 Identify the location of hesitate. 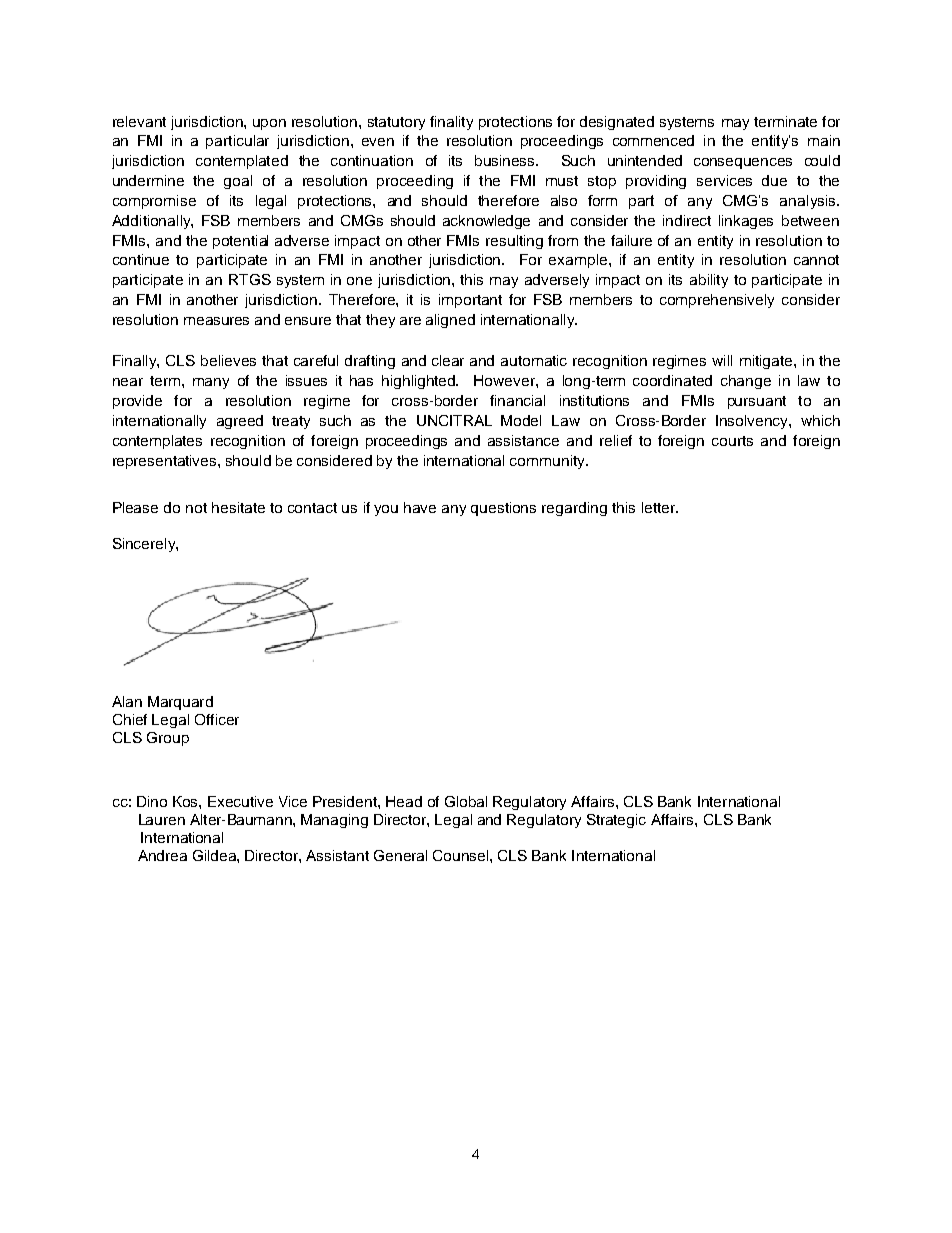
(238, 507).
